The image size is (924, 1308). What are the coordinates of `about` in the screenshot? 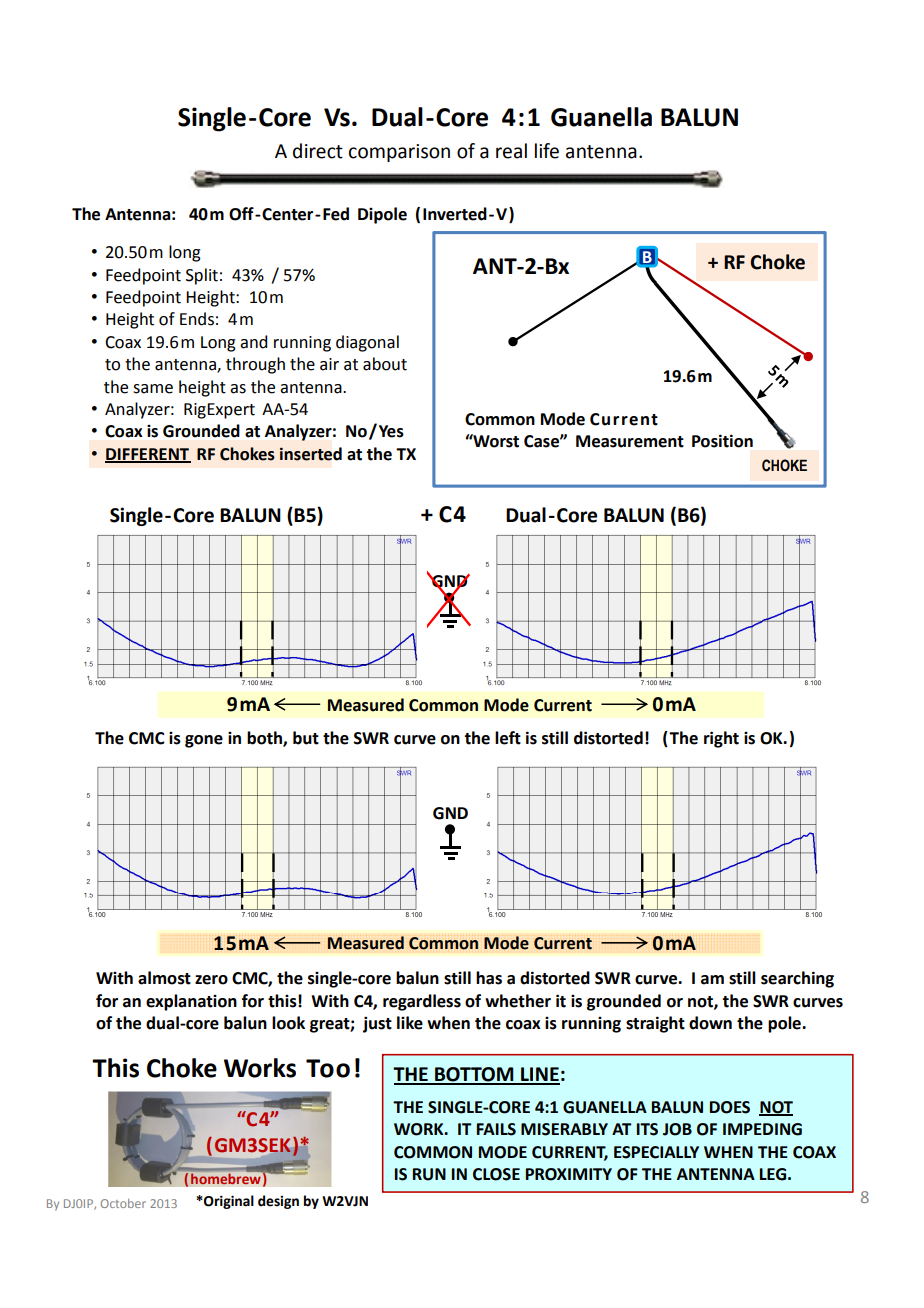 It's located at (385, 364).
